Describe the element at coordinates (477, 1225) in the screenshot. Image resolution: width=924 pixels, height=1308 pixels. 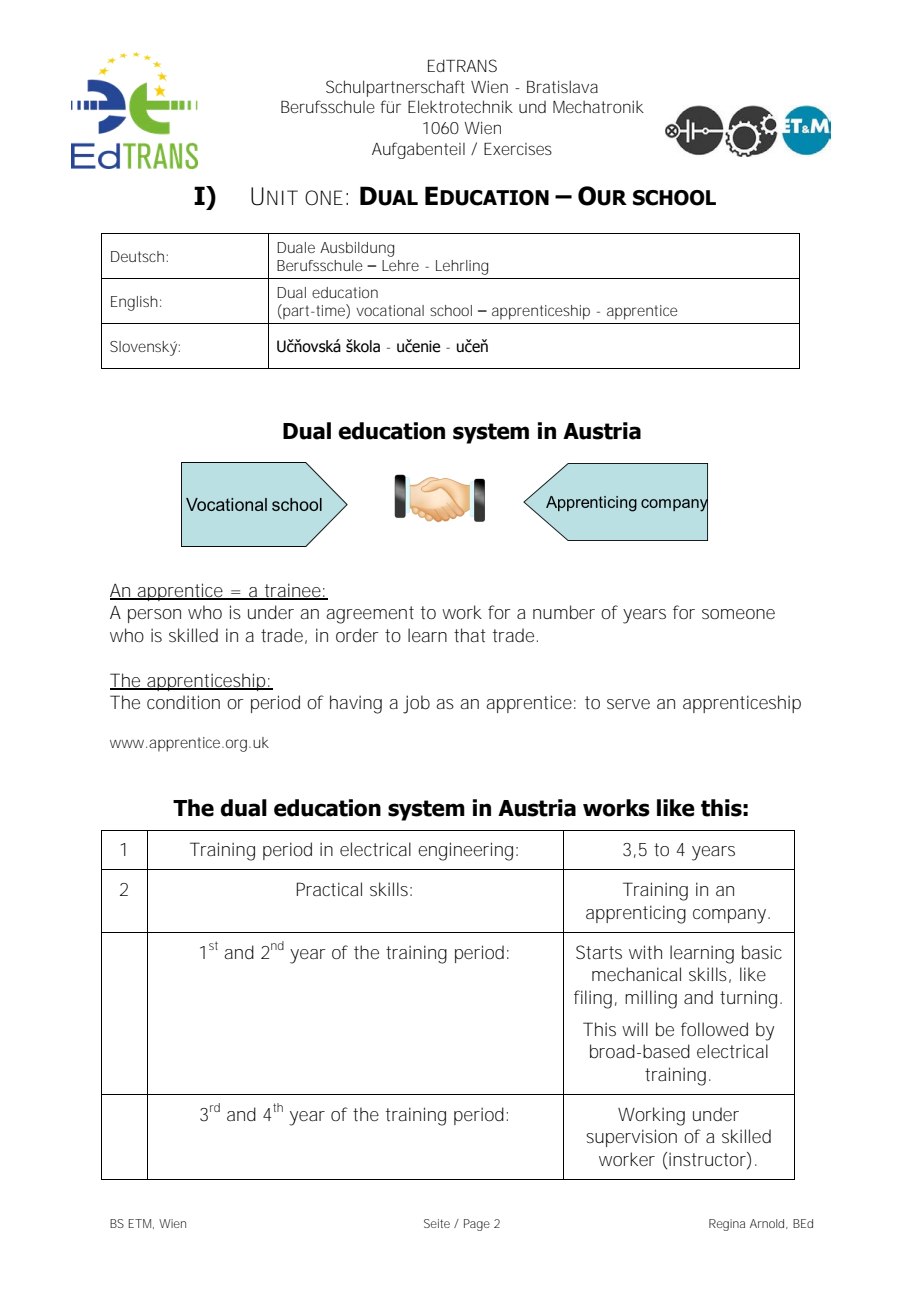
I see `Page` at that location.
